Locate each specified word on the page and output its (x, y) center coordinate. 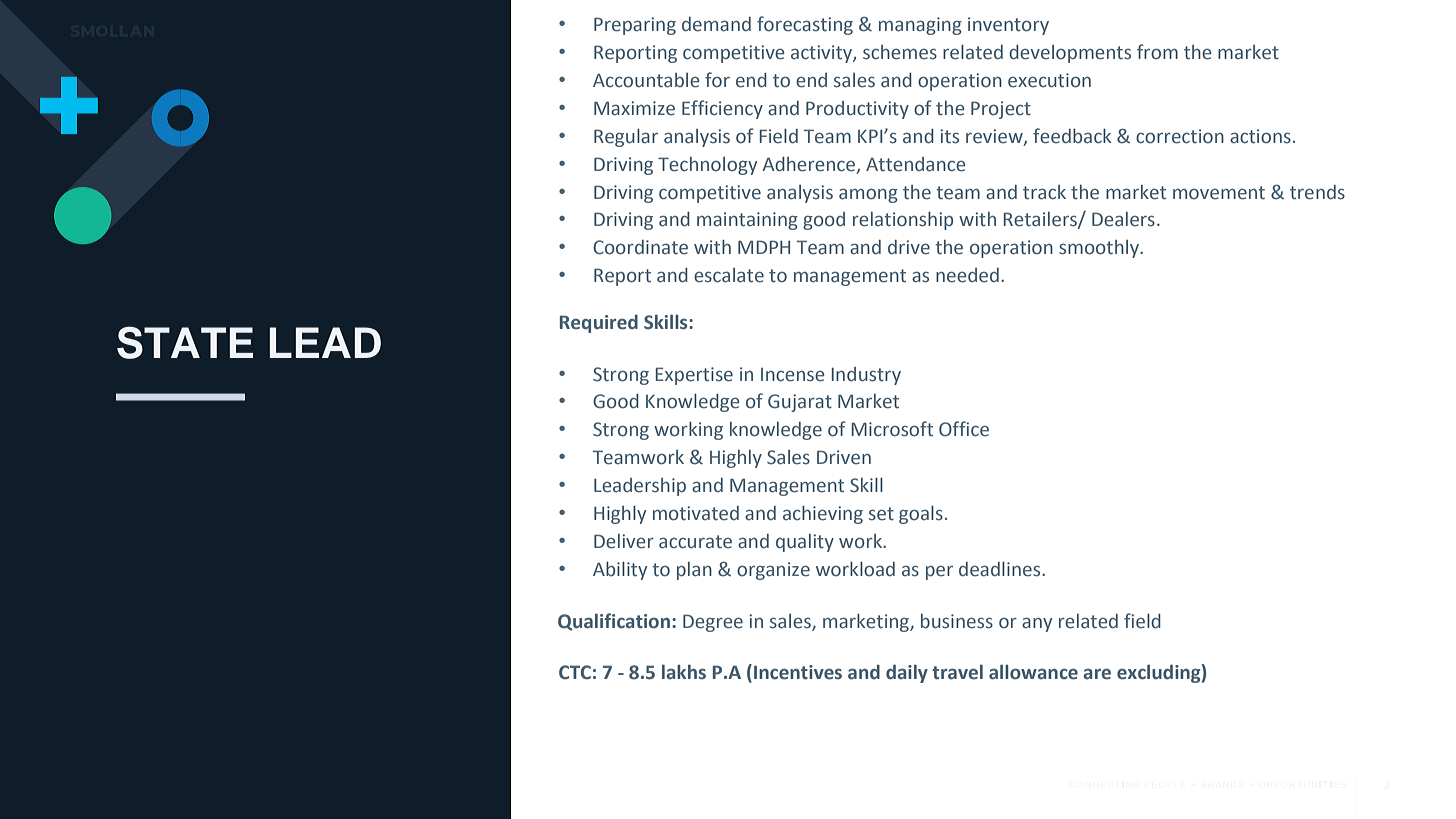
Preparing (635, 26)
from (1157, 52)
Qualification (614, 622)
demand (716, 24)
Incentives (798, 672)
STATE (185, 342)
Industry (866, 376)
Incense (793, 375)
